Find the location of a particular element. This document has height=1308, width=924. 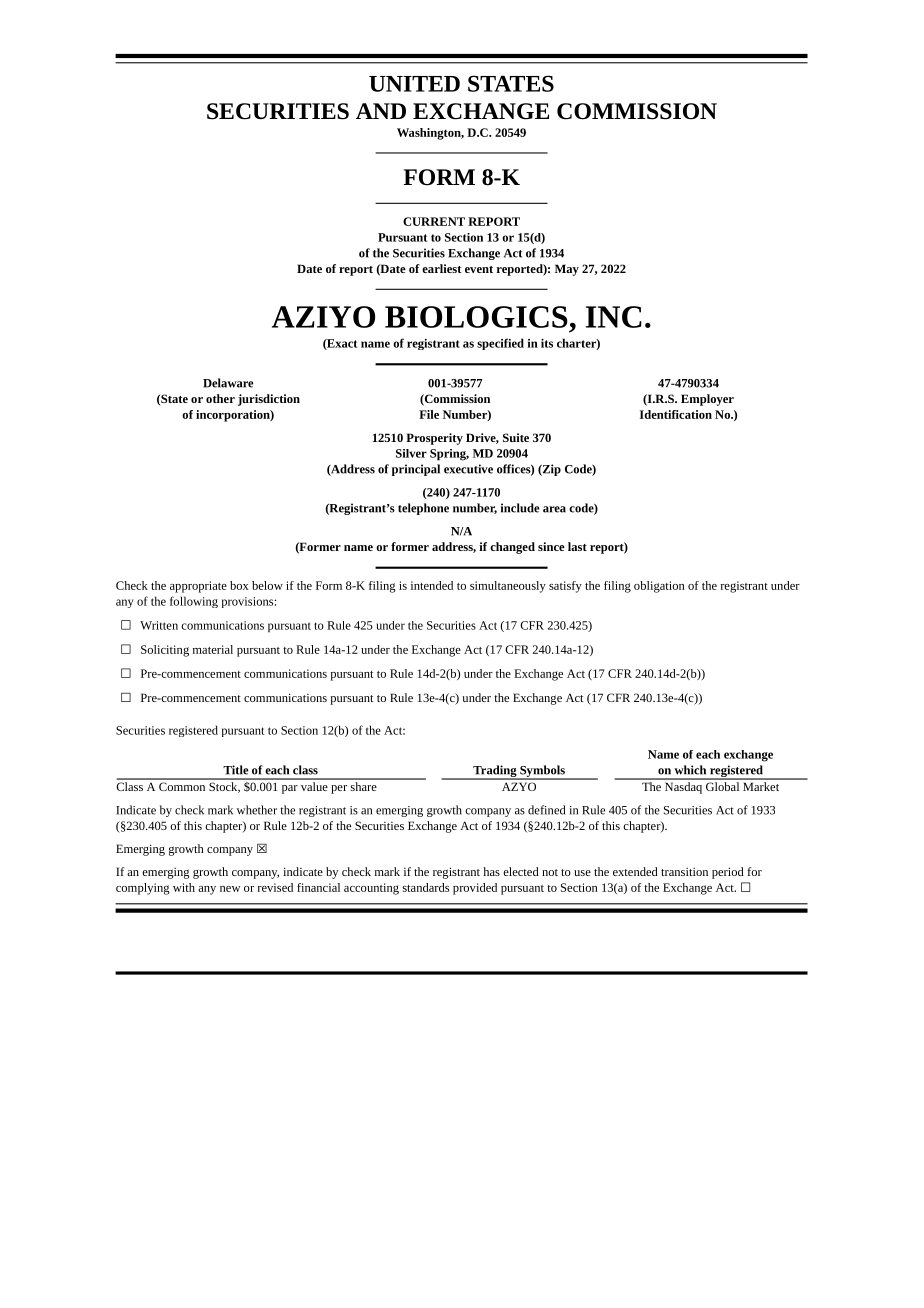

intended is located at coordinates (432, 585).
